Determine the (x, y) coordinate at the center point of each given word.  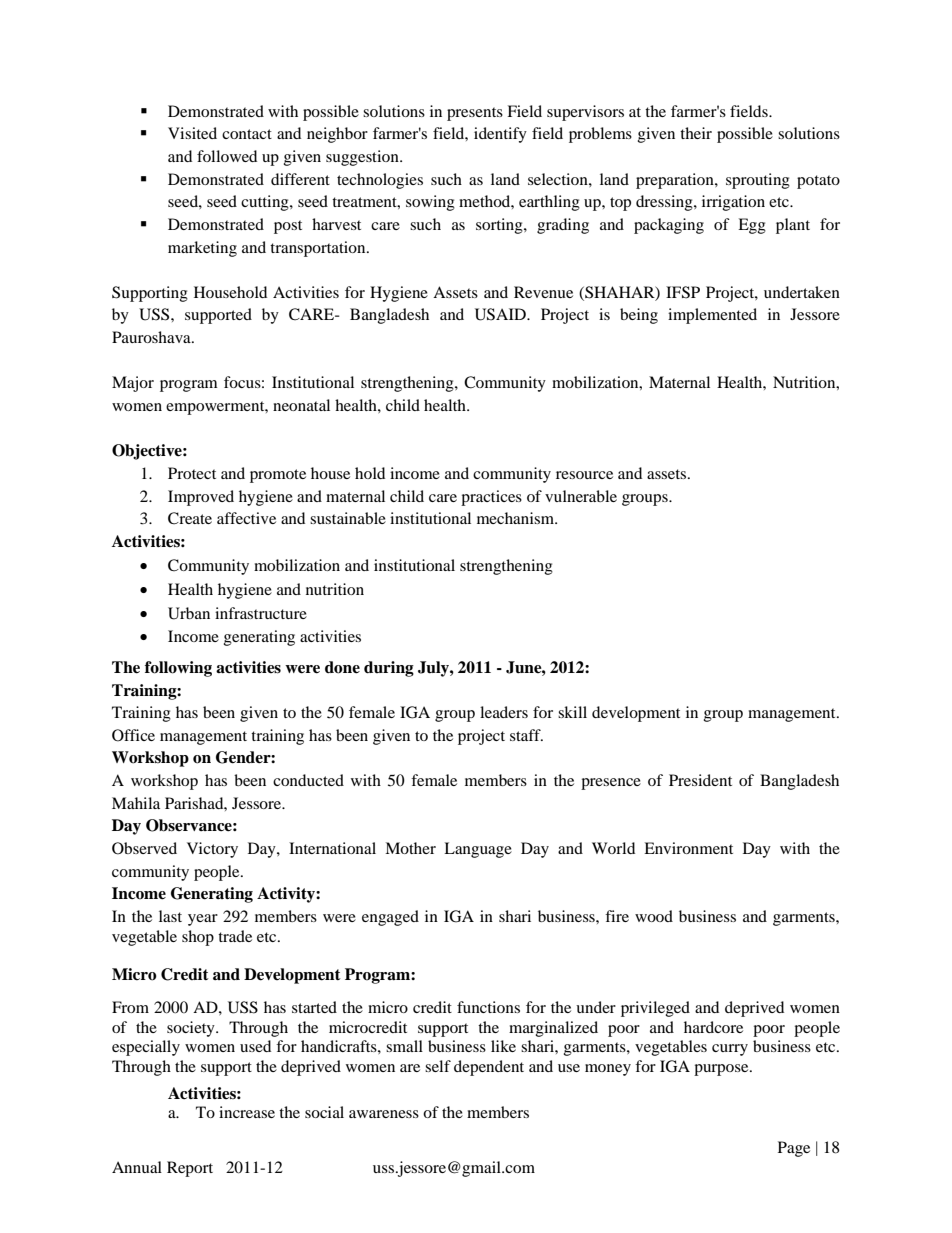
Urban (189, 613)
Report (190, 1169)
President (700, 780)
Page (794, 1149)
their (696, 133)
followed (227, 156)
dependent (489, 1068)
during (389, 669)
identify (500, 135)
